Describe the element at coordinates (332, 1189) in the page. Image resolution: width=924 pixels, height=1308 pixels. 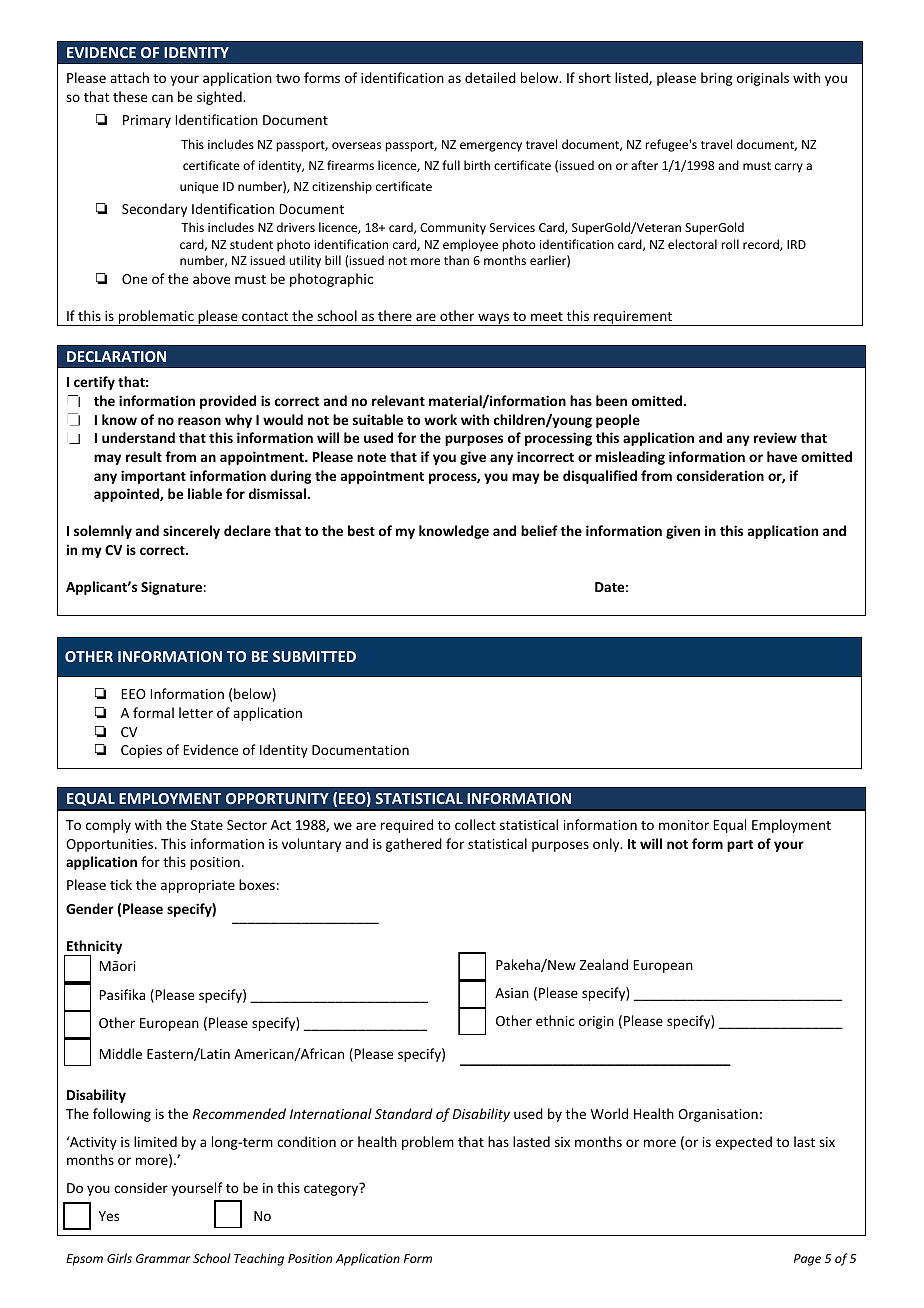
I see `category` at that location.
